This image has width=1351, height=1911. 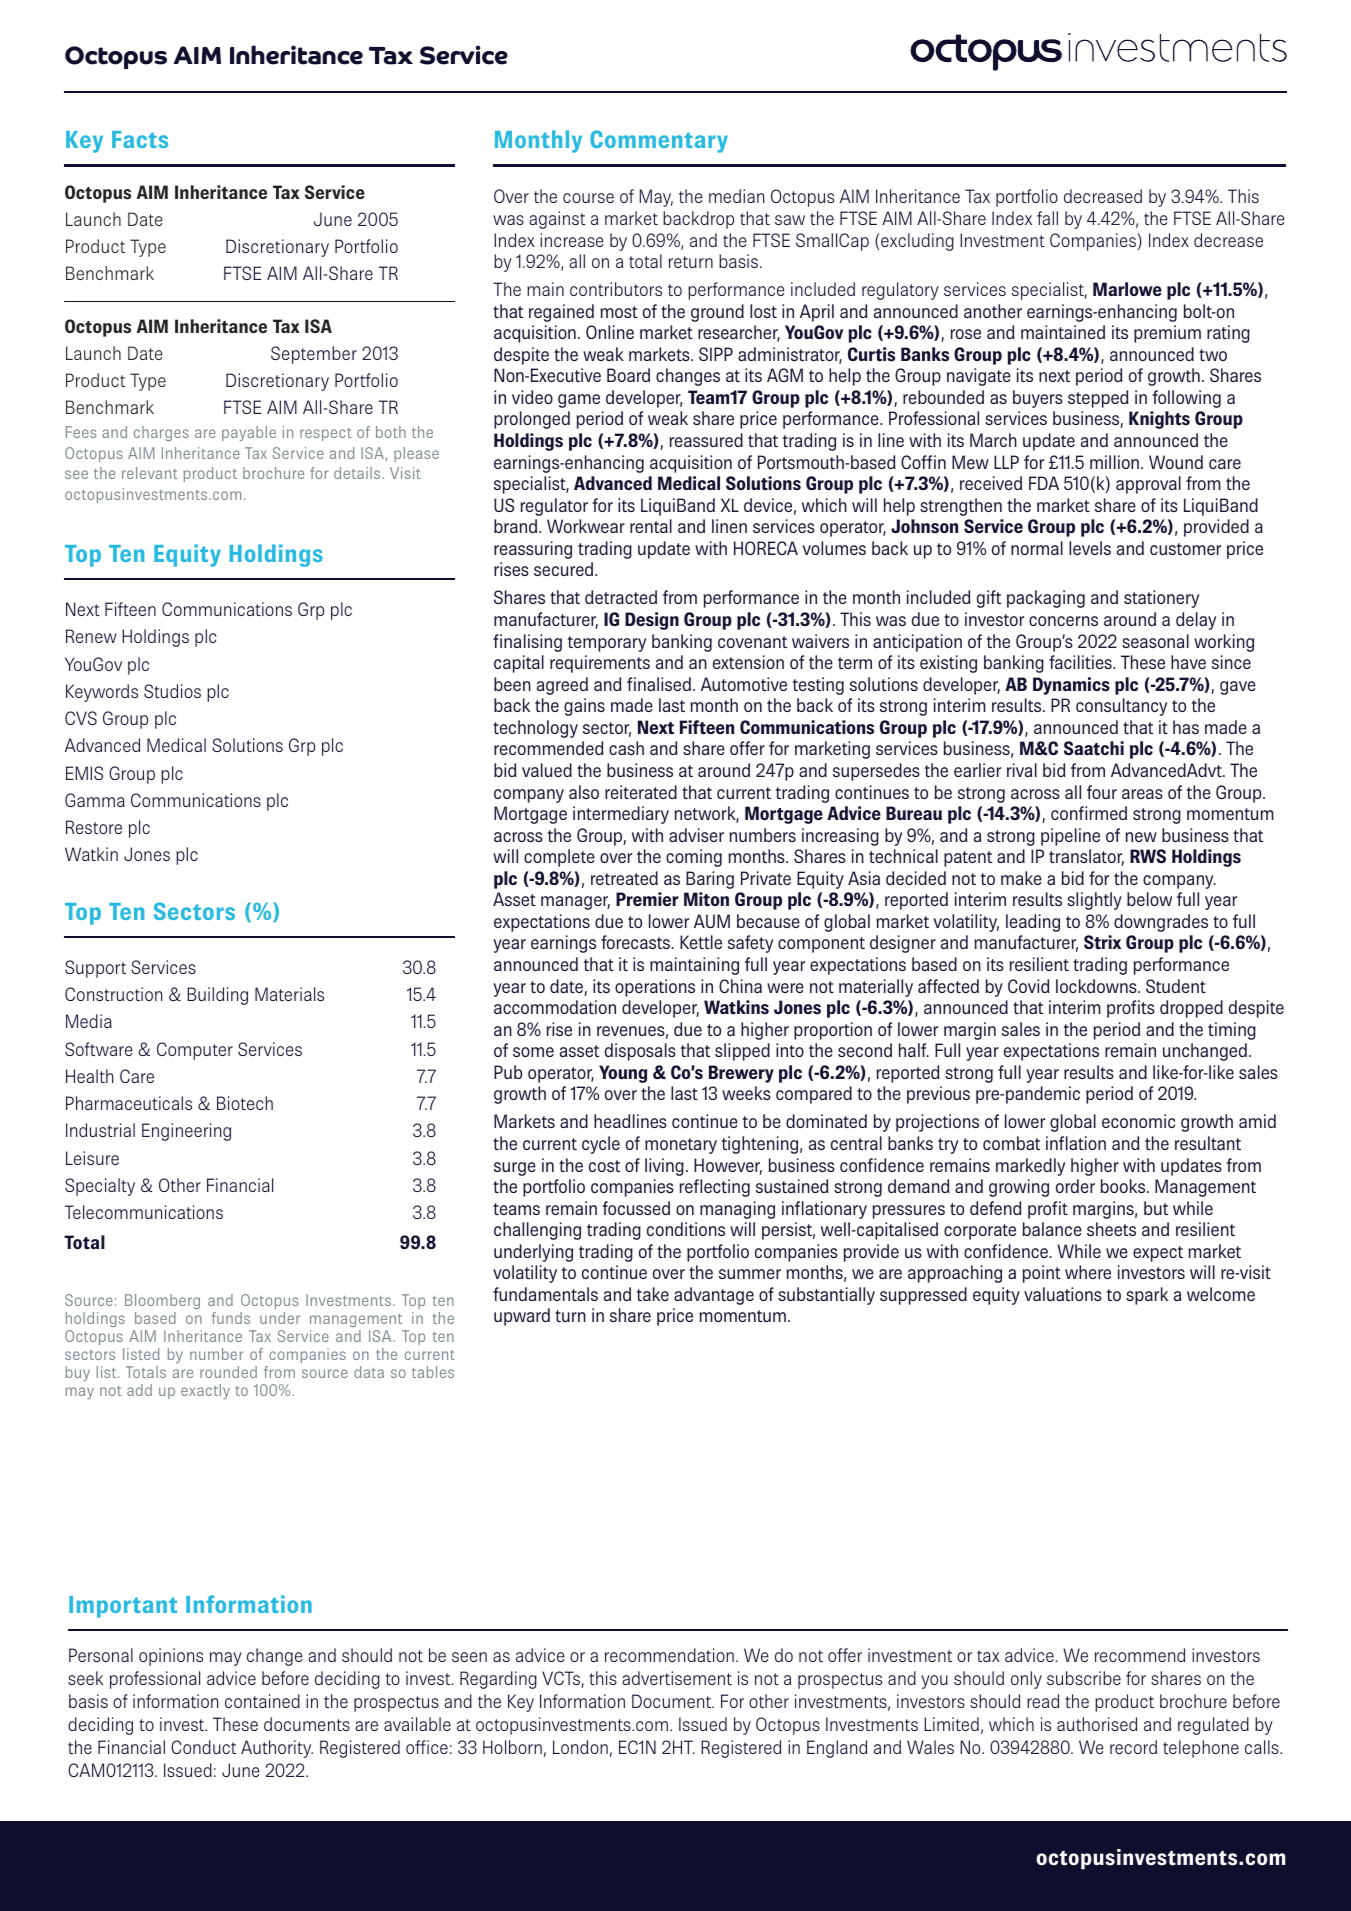 What do you see at coordinates (230, 1318) in the image?
I see `funds` at bounding box center [230, 1318].
